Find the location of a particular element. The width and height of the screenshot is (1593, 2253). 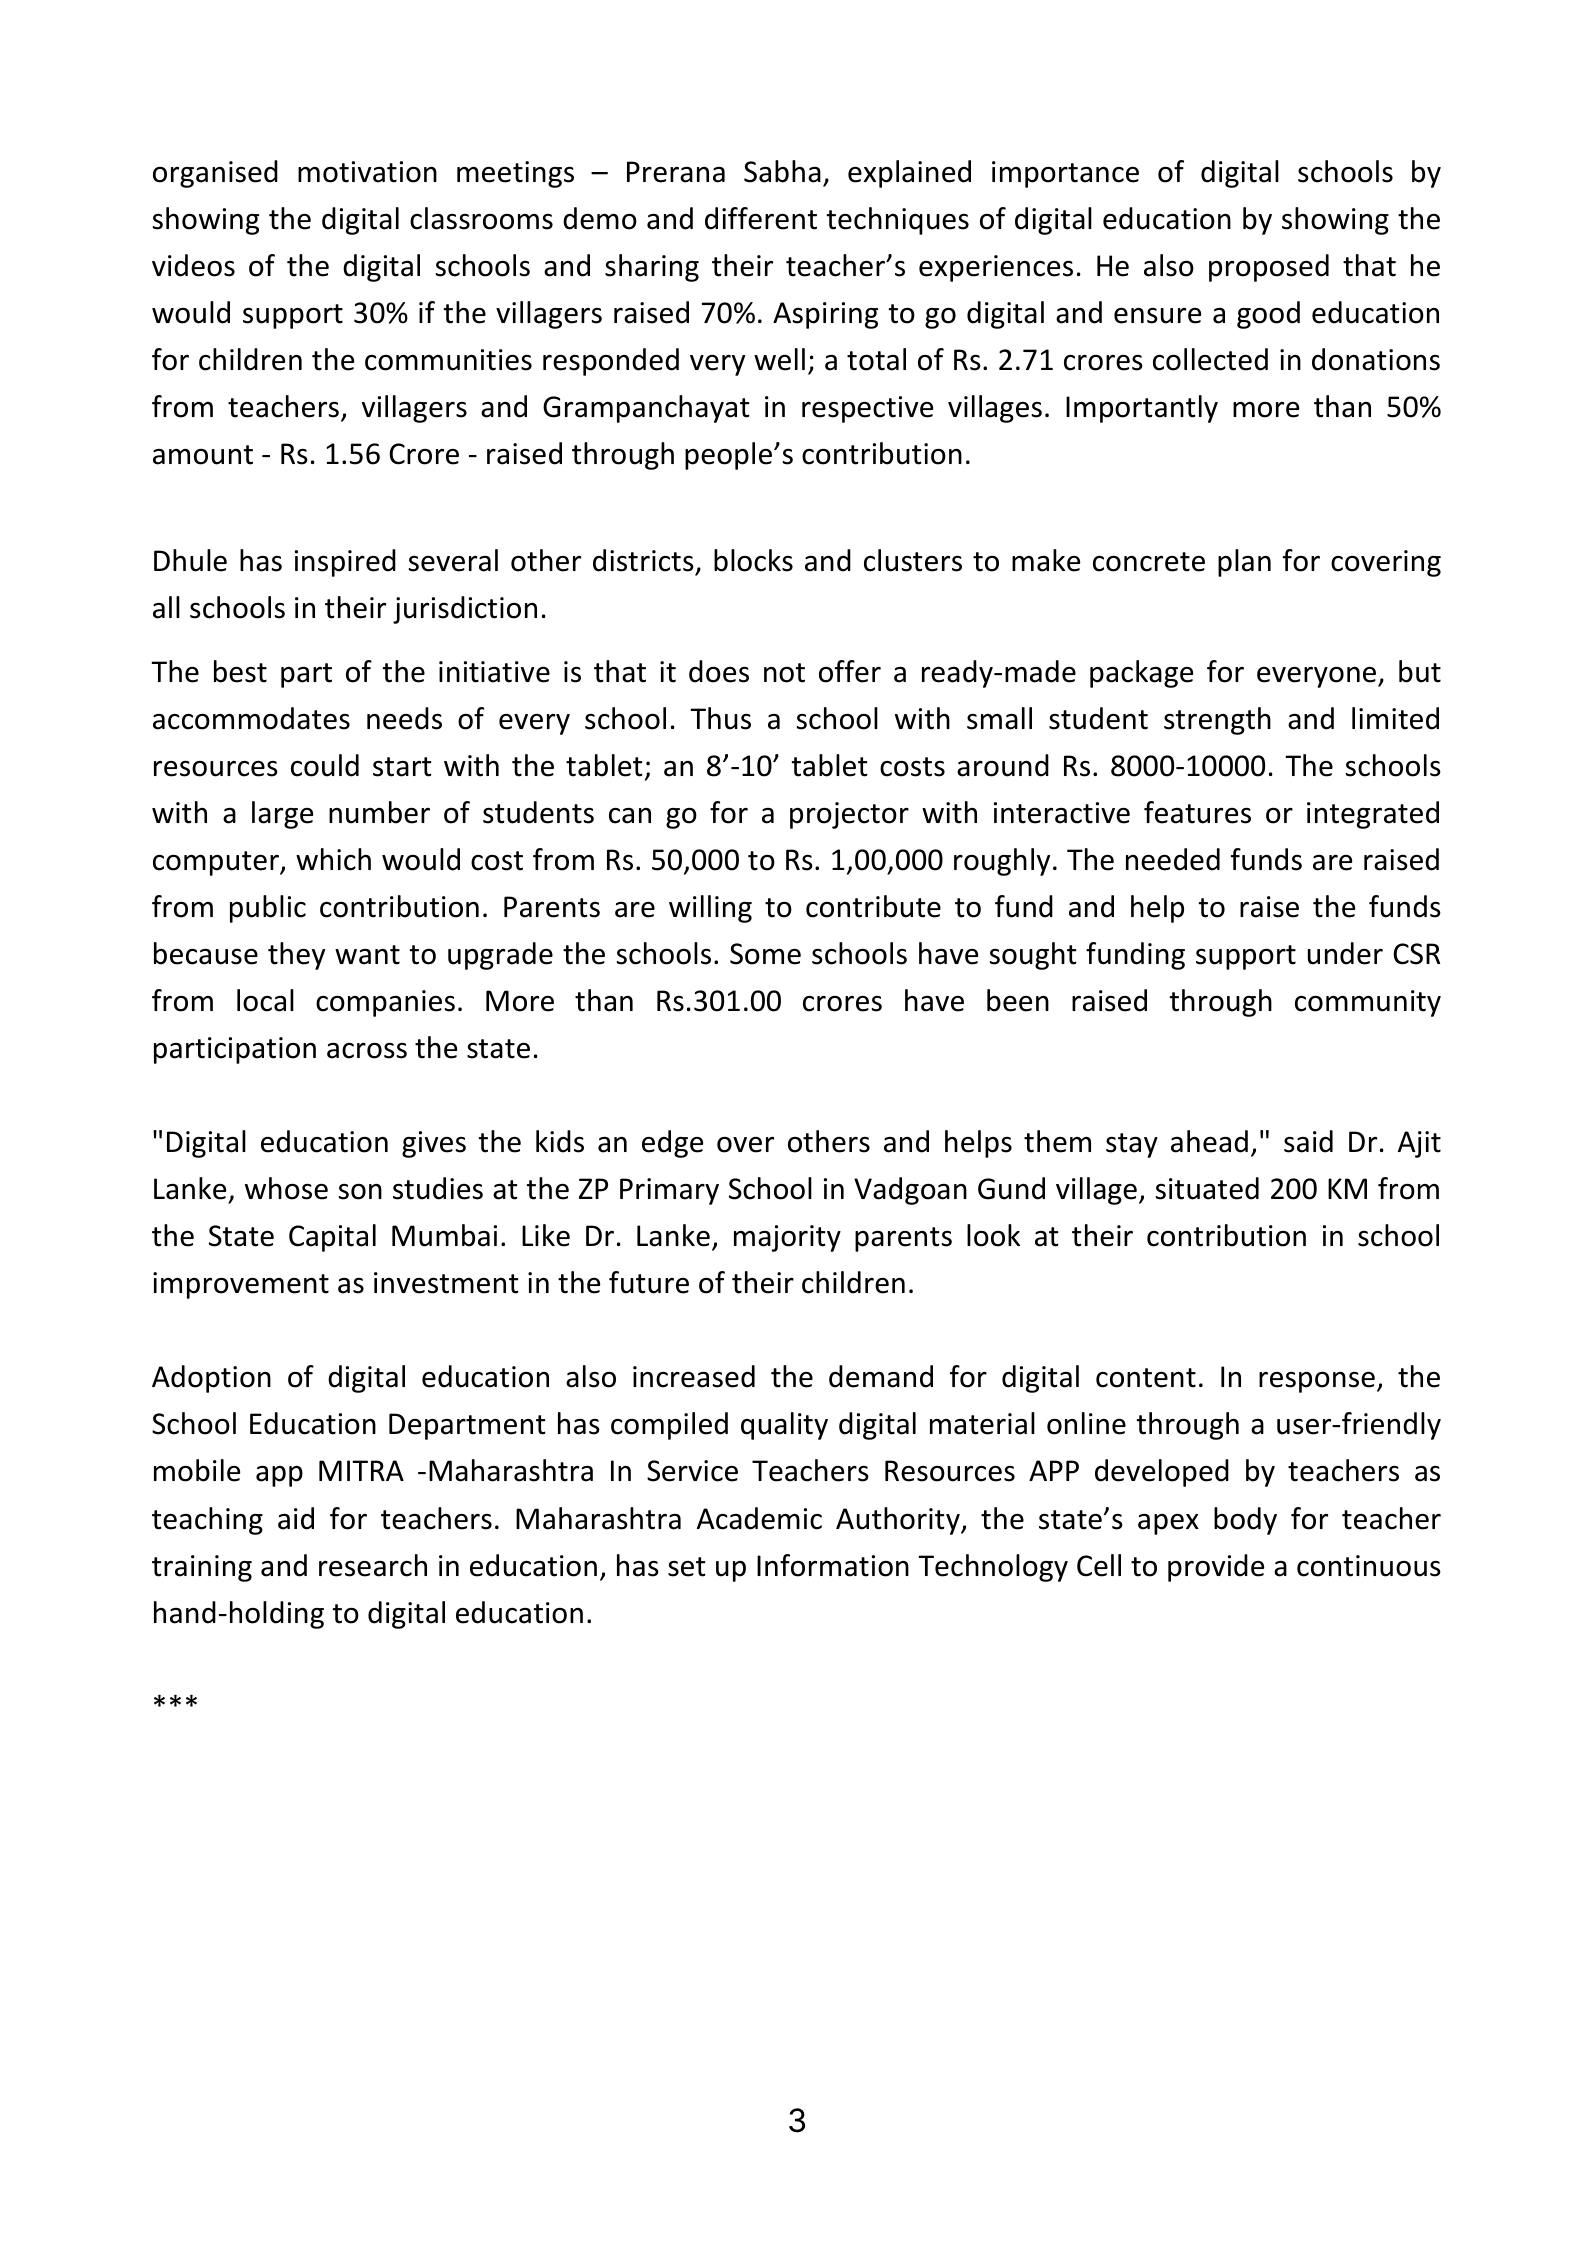

needed is located at coordinates (1173, 859).
